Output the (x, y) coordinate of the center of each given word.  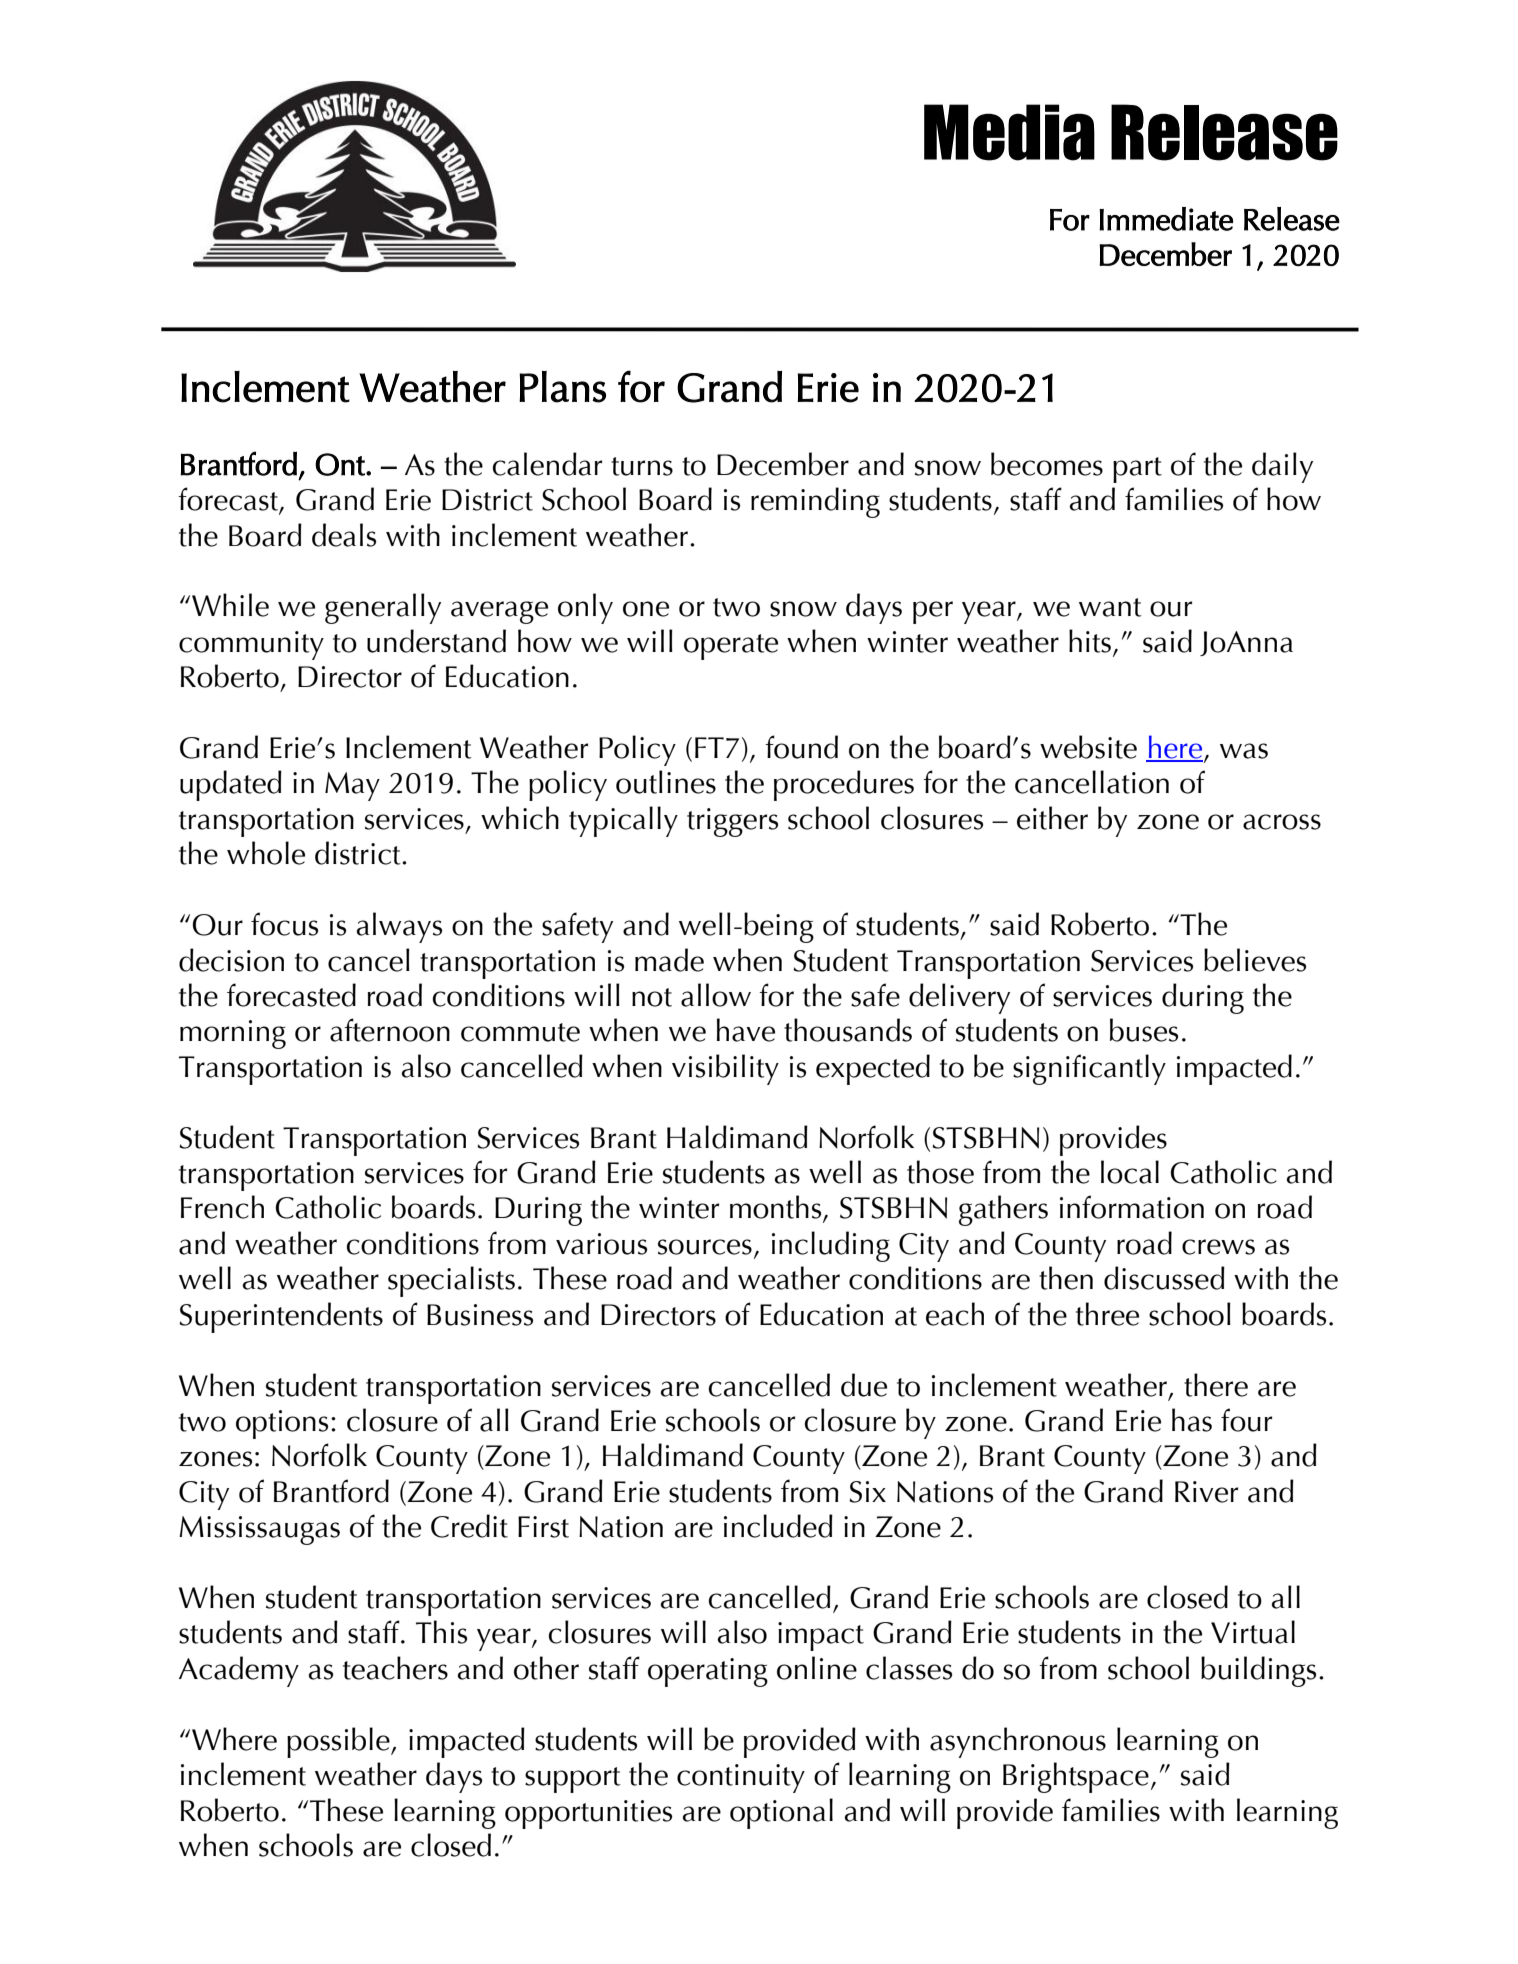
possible (339, 1742)
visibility (725, 1069)
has (1192, 1420)
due (864, 1385)
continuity (741, 1778)
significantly (1089, 1069)
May (352, 786)
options (282, 1424)
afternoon (390, 1030)
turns (642, 466)
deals (344, 535)
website (1088, 747)
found (801, 747)
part (1137, 470)
